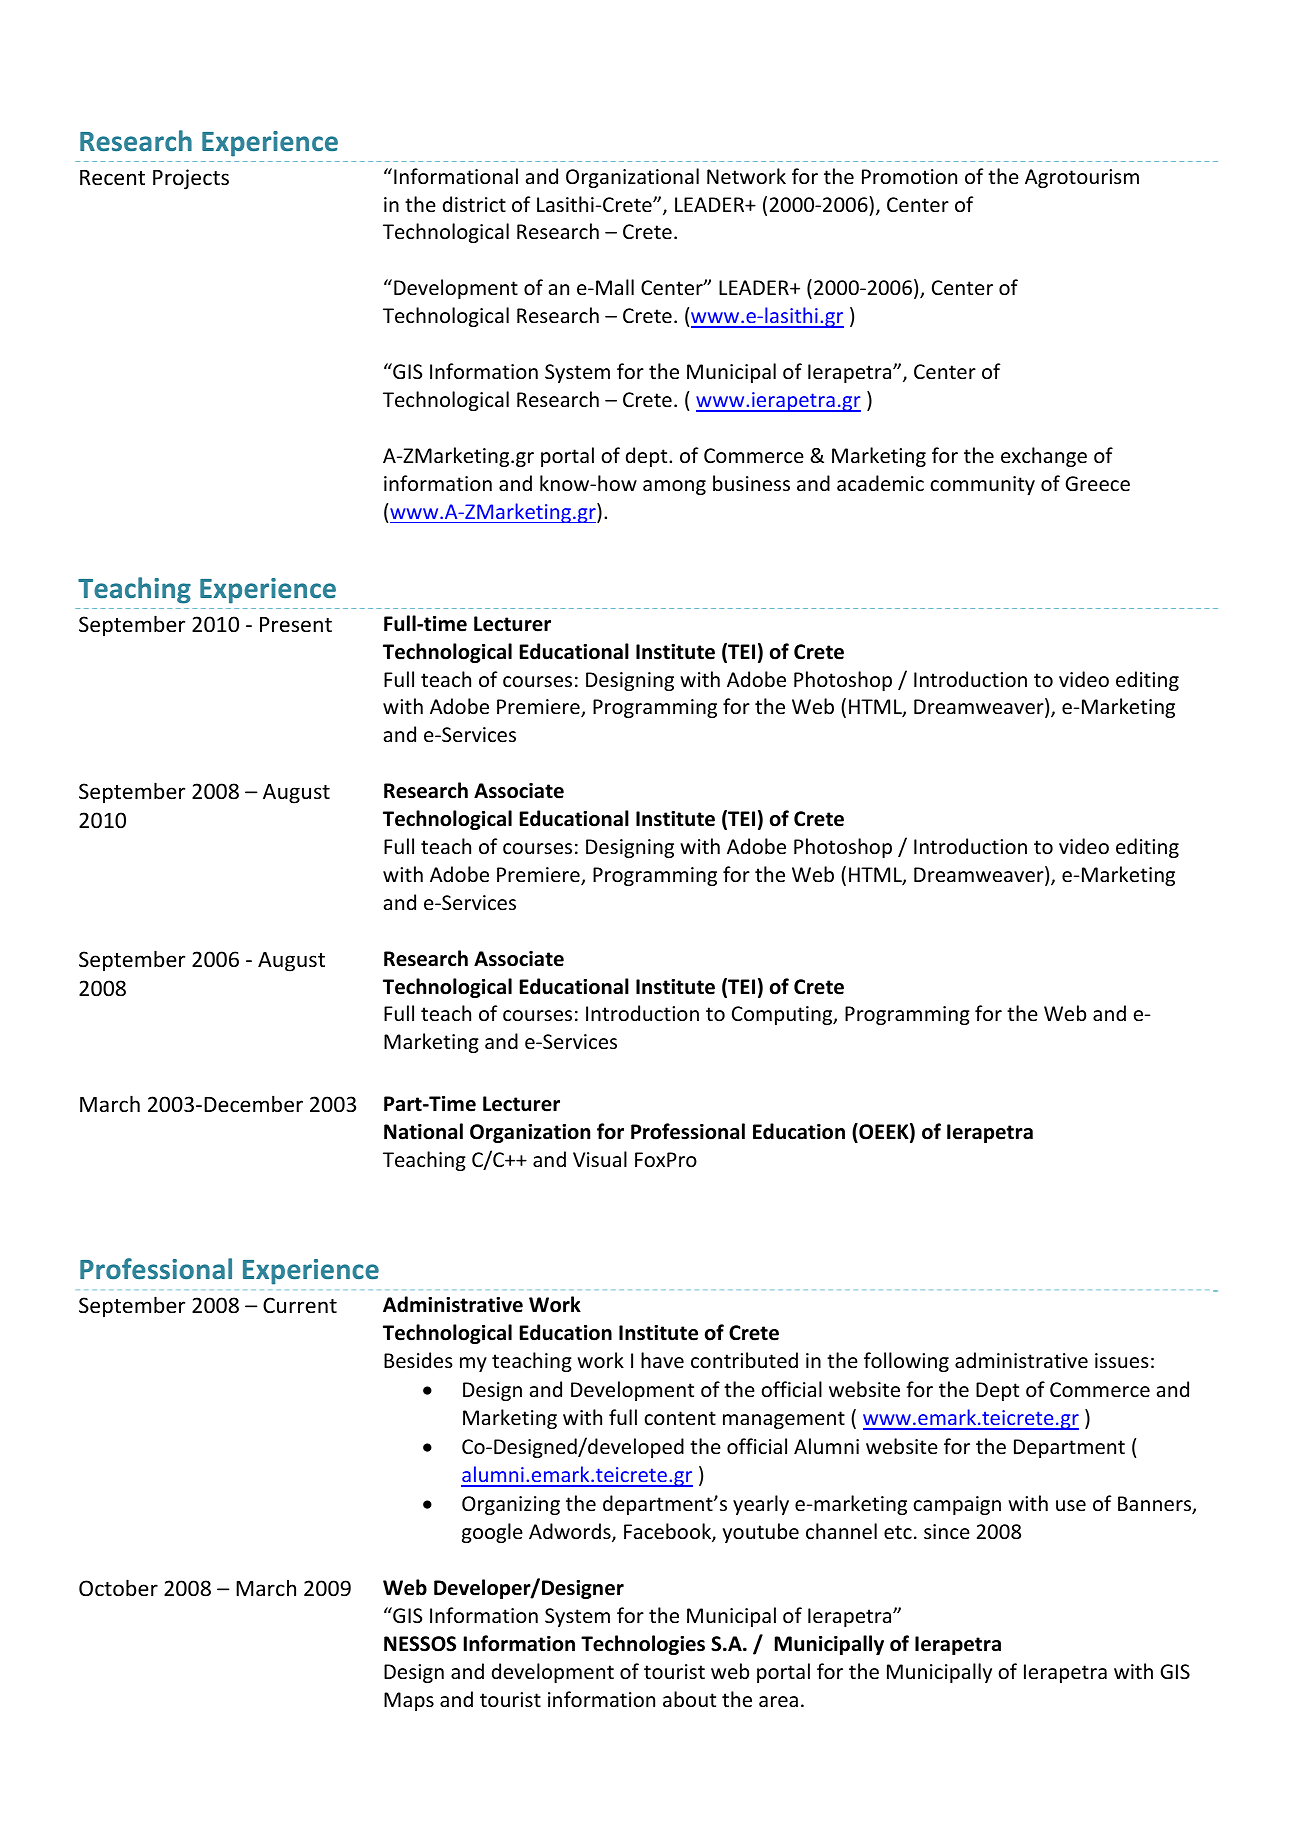  I want to click on among, so click(674, 487).
